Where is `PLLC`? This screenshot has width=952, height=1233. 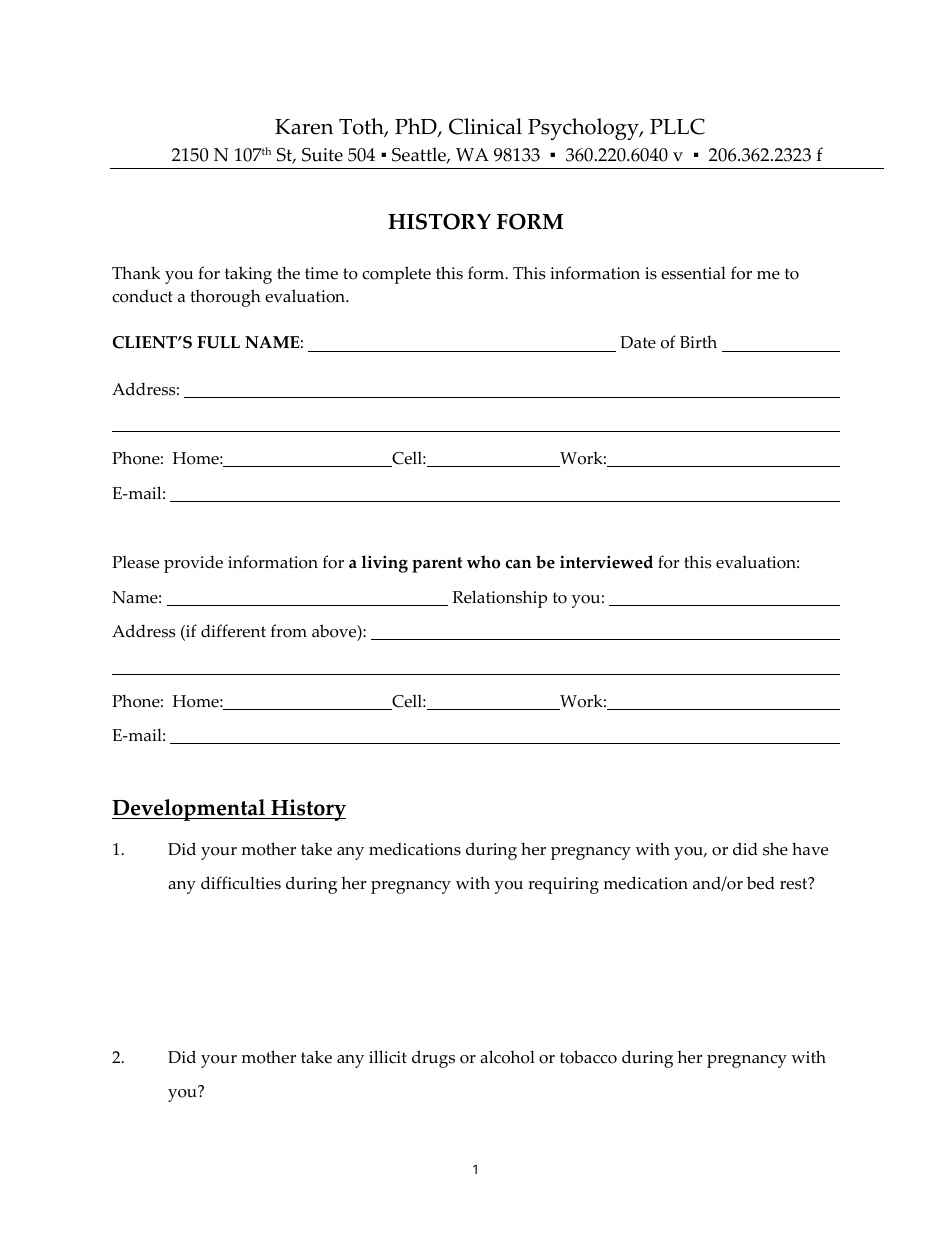
PLLC is located at coordinates (677, 126).
